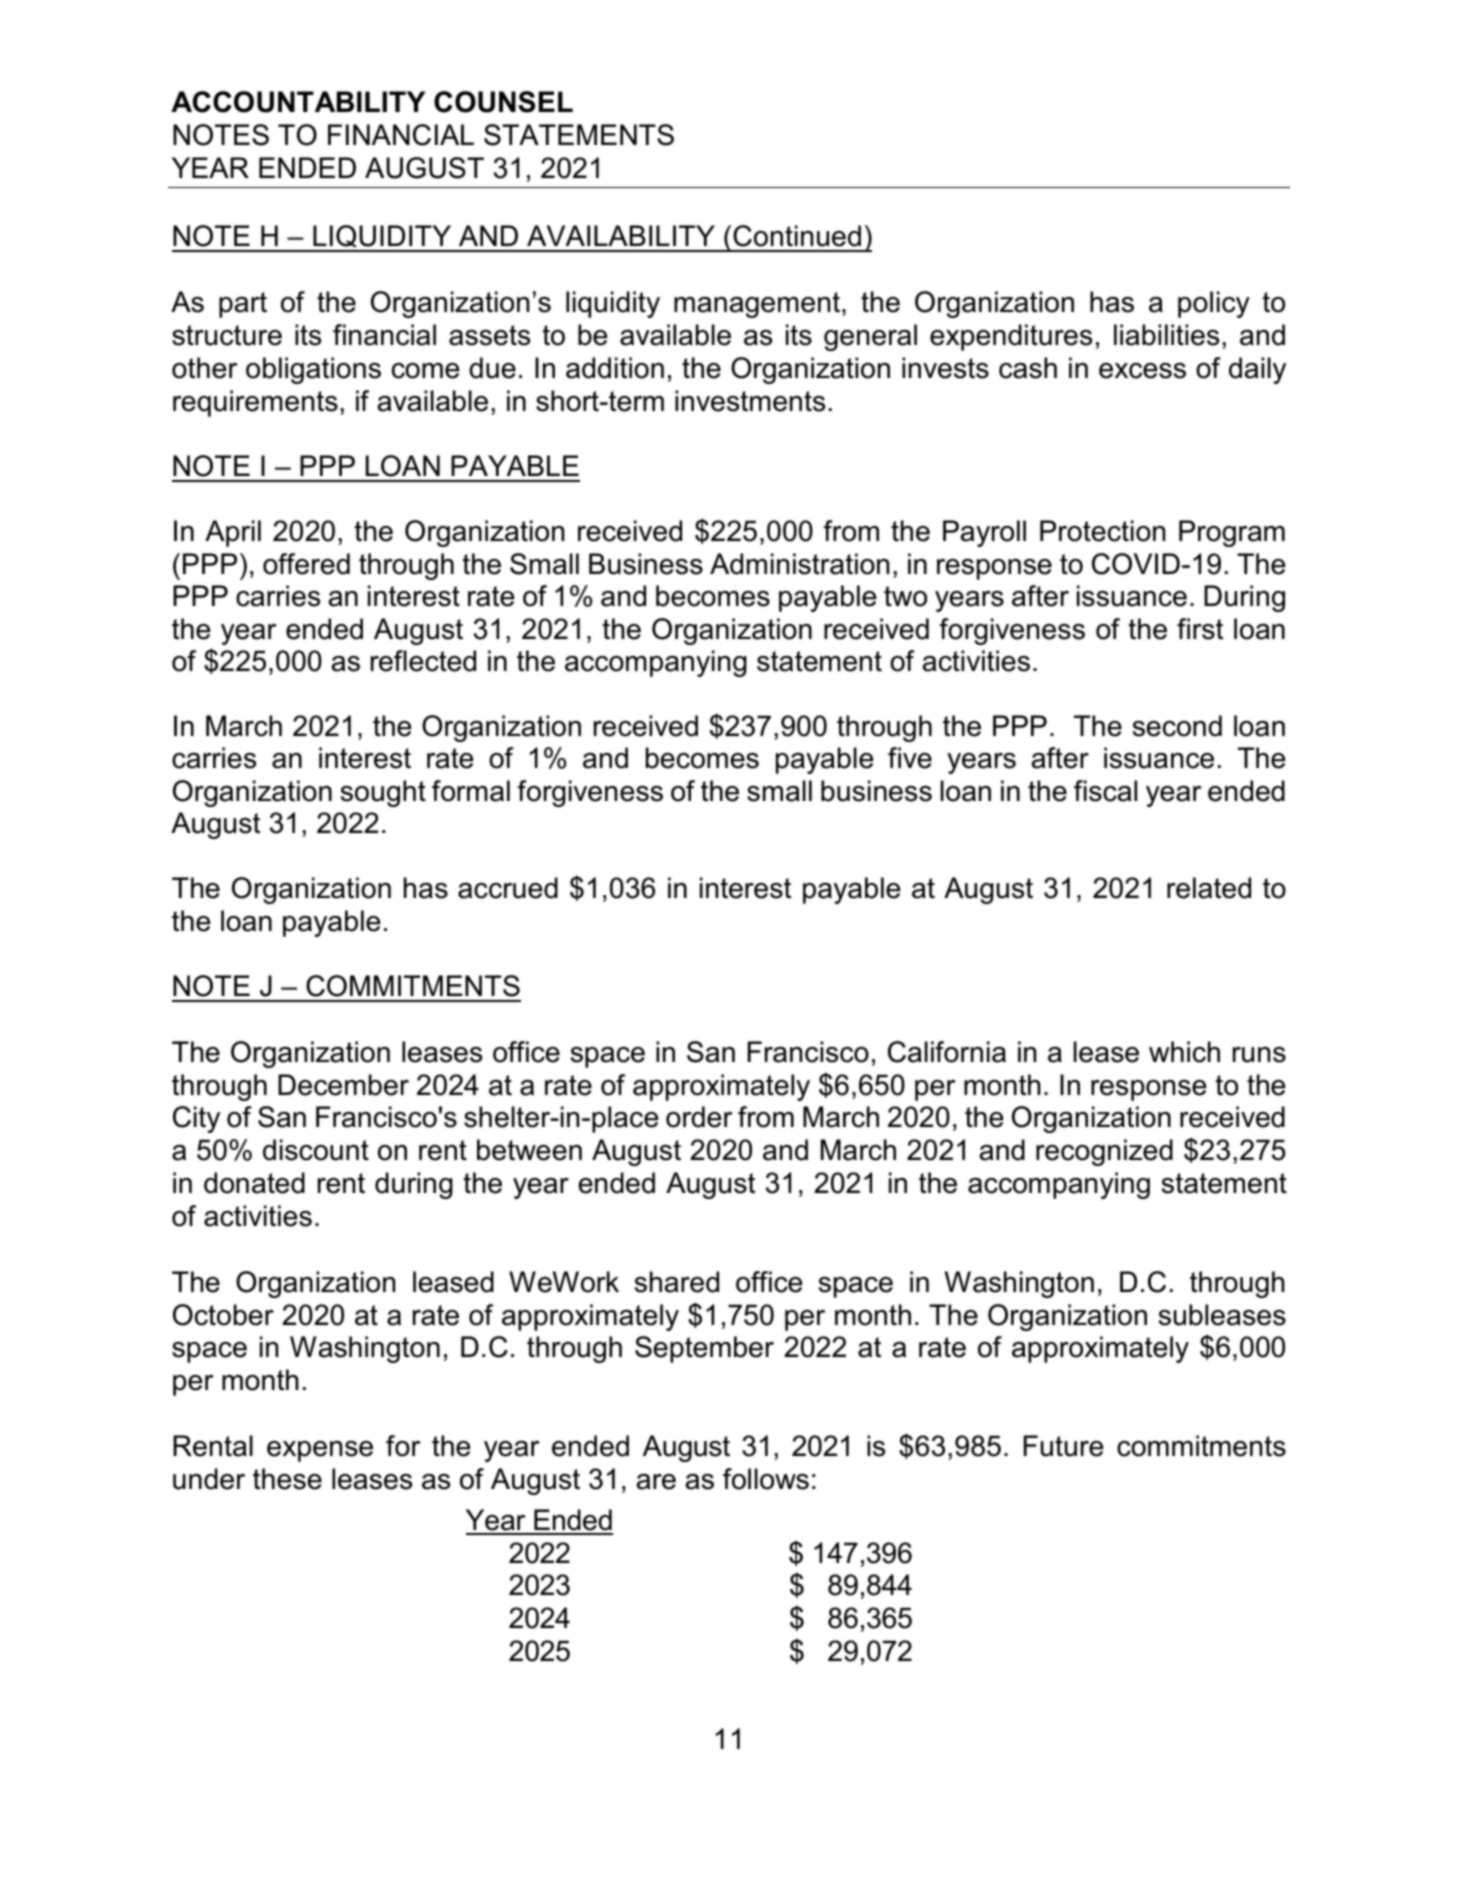 Image resolution: width=1458 pixels, height=1886 pixels. I want to click on five, so click(910, 758).
